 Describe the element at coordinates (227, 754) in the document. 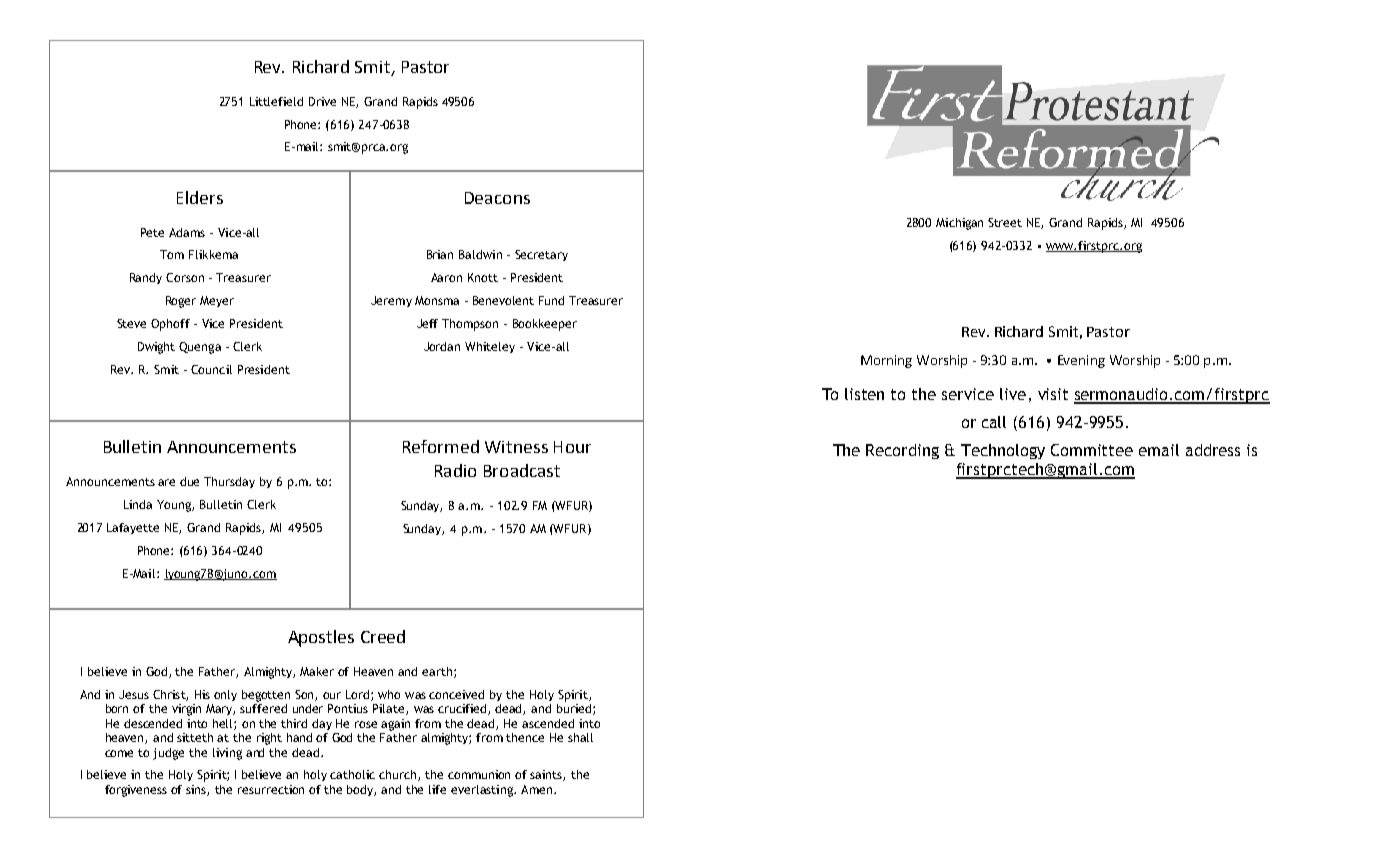

I see `living` at that location.
